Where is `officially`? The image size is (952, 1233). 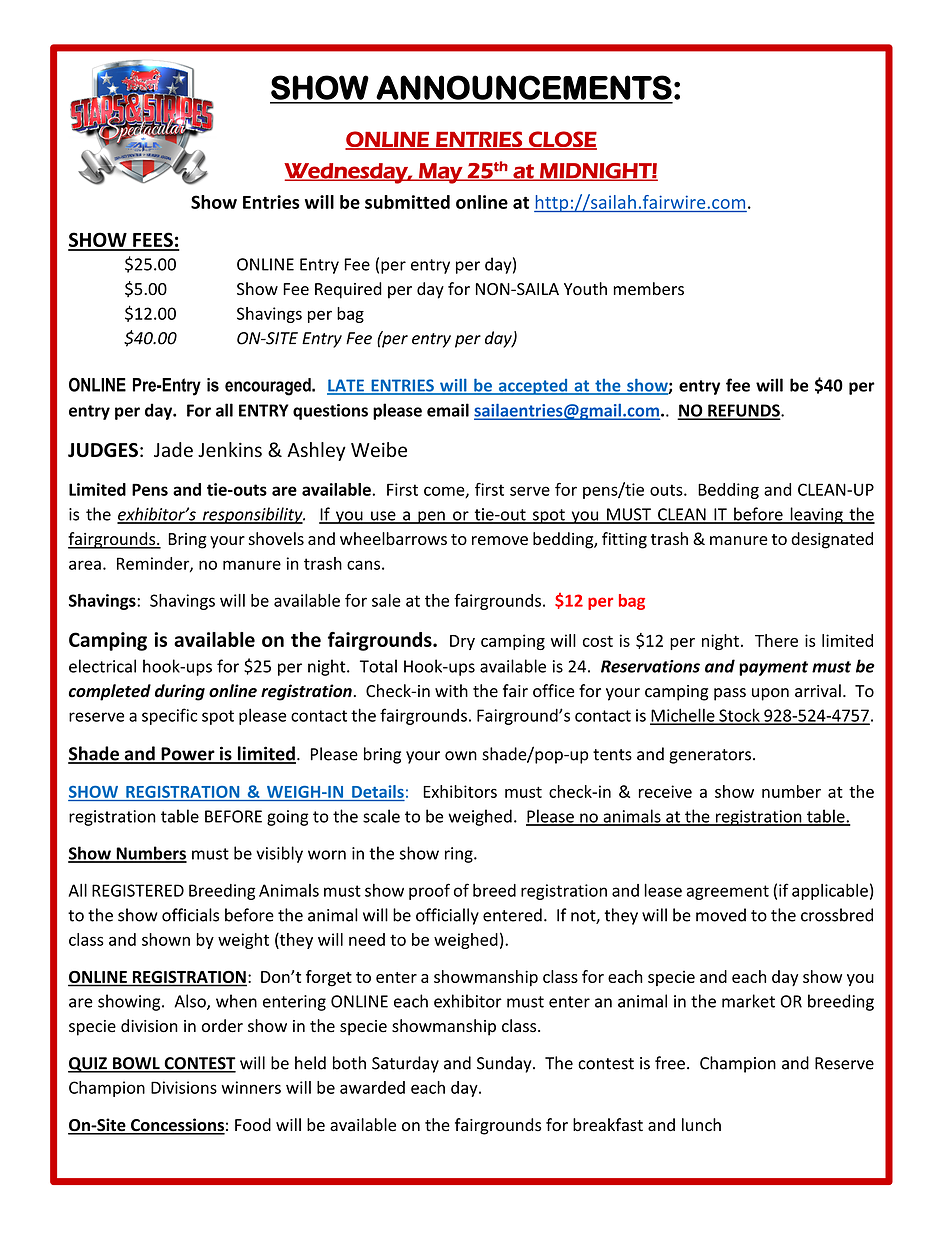
officially is located at coordinates (447, 916).
